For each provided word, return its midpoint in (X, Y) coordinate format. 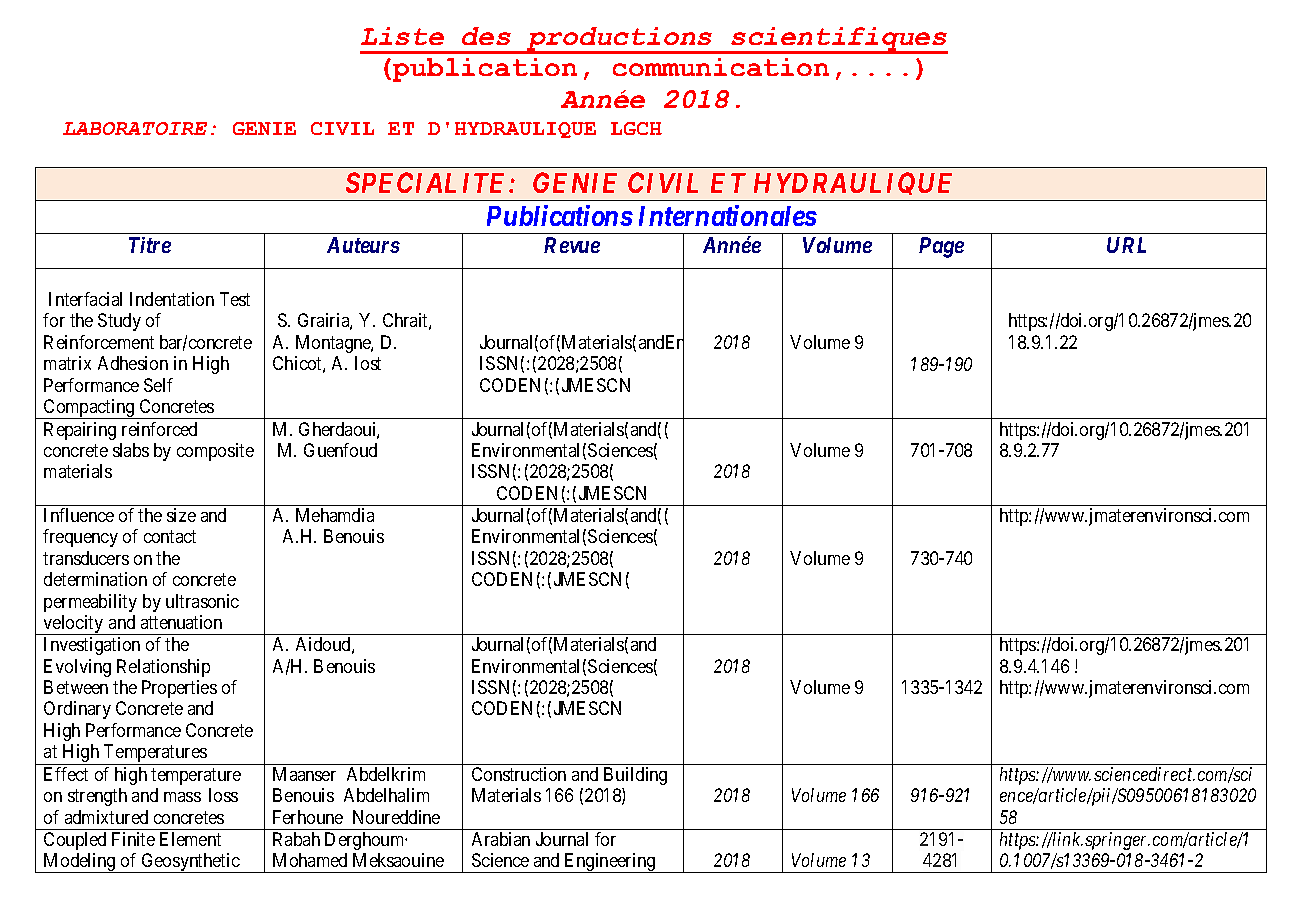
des (486, 36)
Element (190, 839)
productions (619, 40)
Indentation (172, 299)
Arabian (501, 839)
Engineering (610, 863)
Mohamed (310, 860)
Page (941, 247)
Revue (572, 245)
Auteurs (363, 245)
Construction (519, 774)
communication (721, 67)
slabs (131, 450)
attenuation (181, 622)
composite (215, 452)
